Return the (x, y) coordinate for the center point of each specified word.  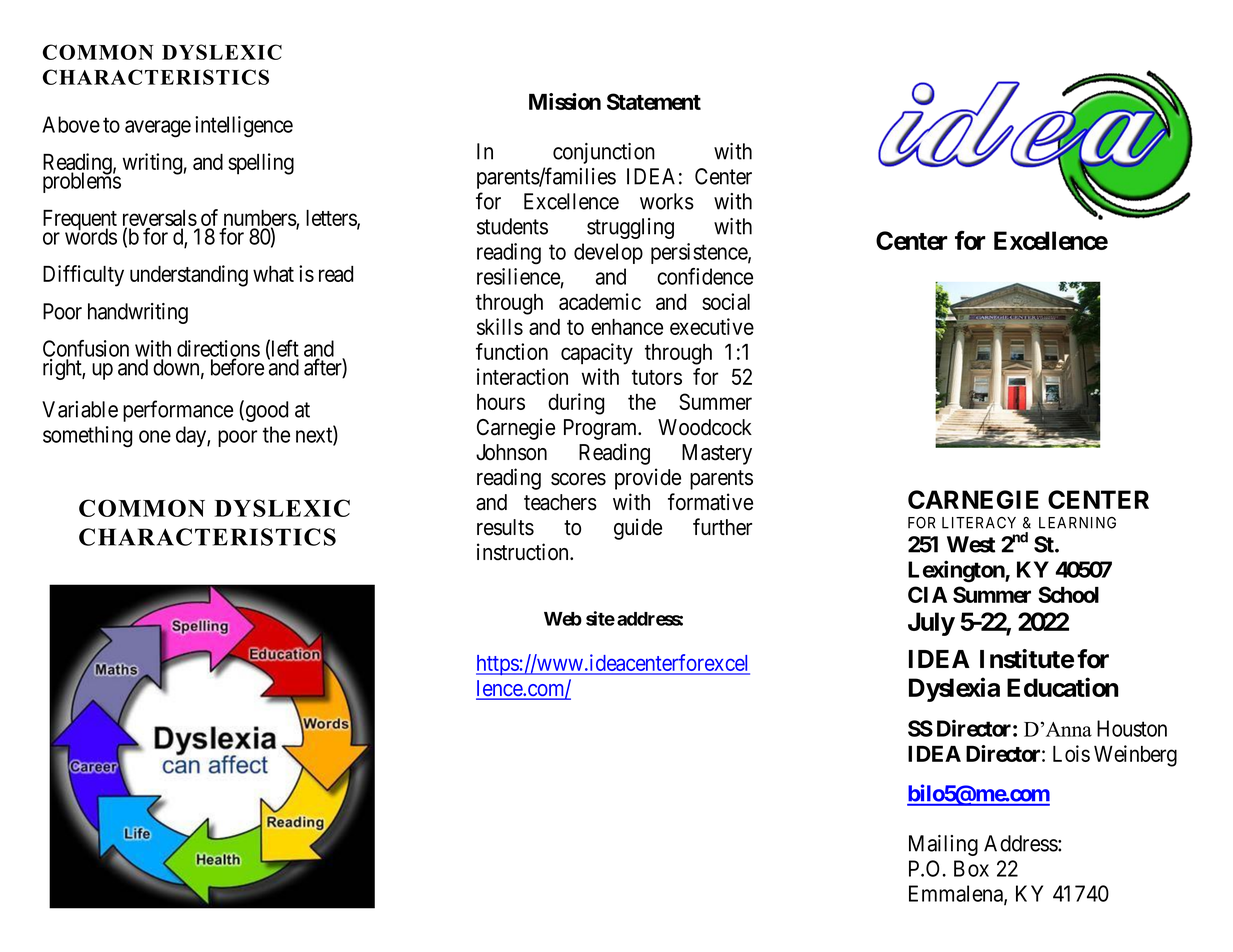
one (155, 436)
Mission (565, 101)
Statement (654, 101)
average (158, 129)
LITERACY (979, 523)
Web (563, 619)
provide (648, 479)
